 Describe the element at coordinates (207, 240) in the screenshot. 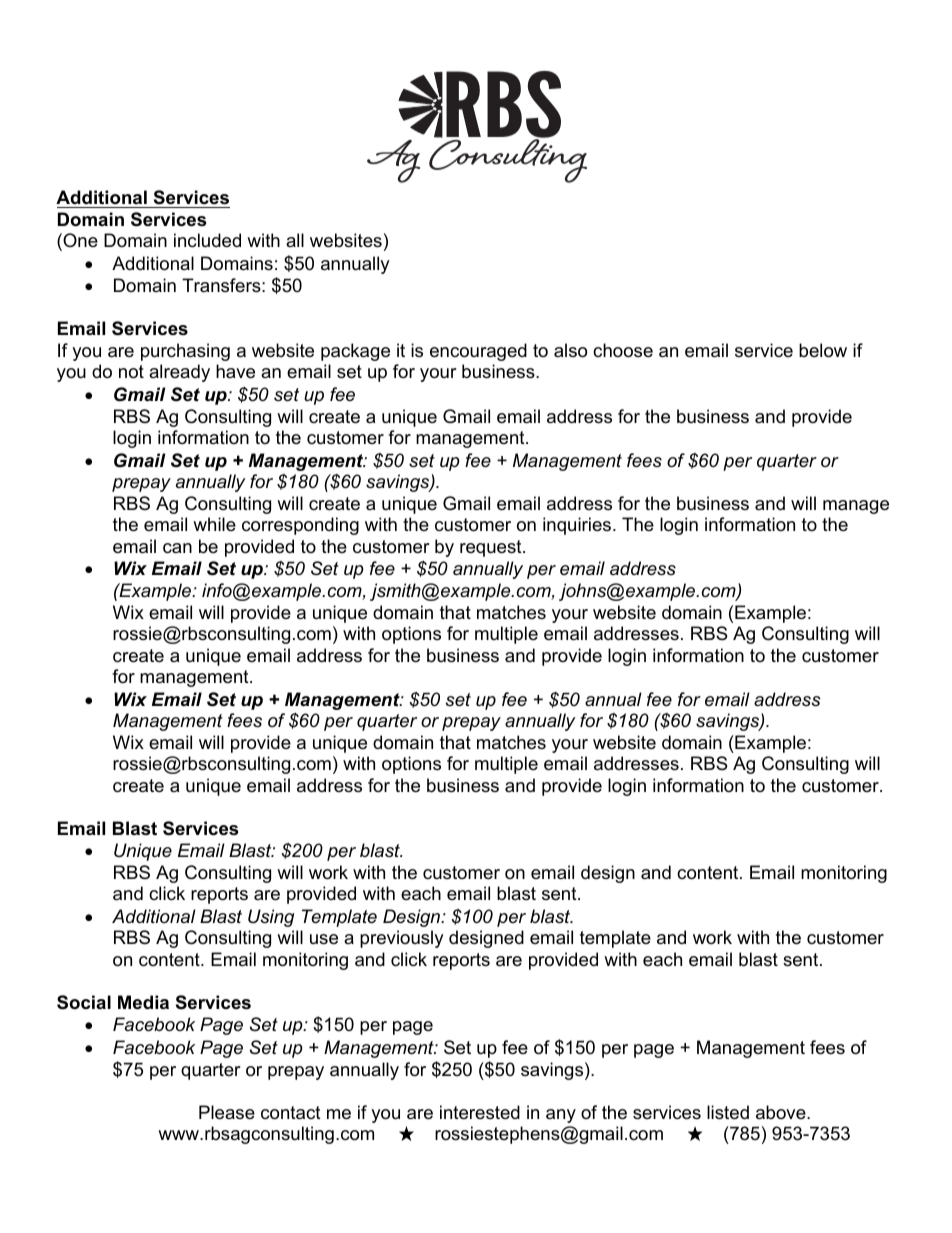

I see `included` at that location.
